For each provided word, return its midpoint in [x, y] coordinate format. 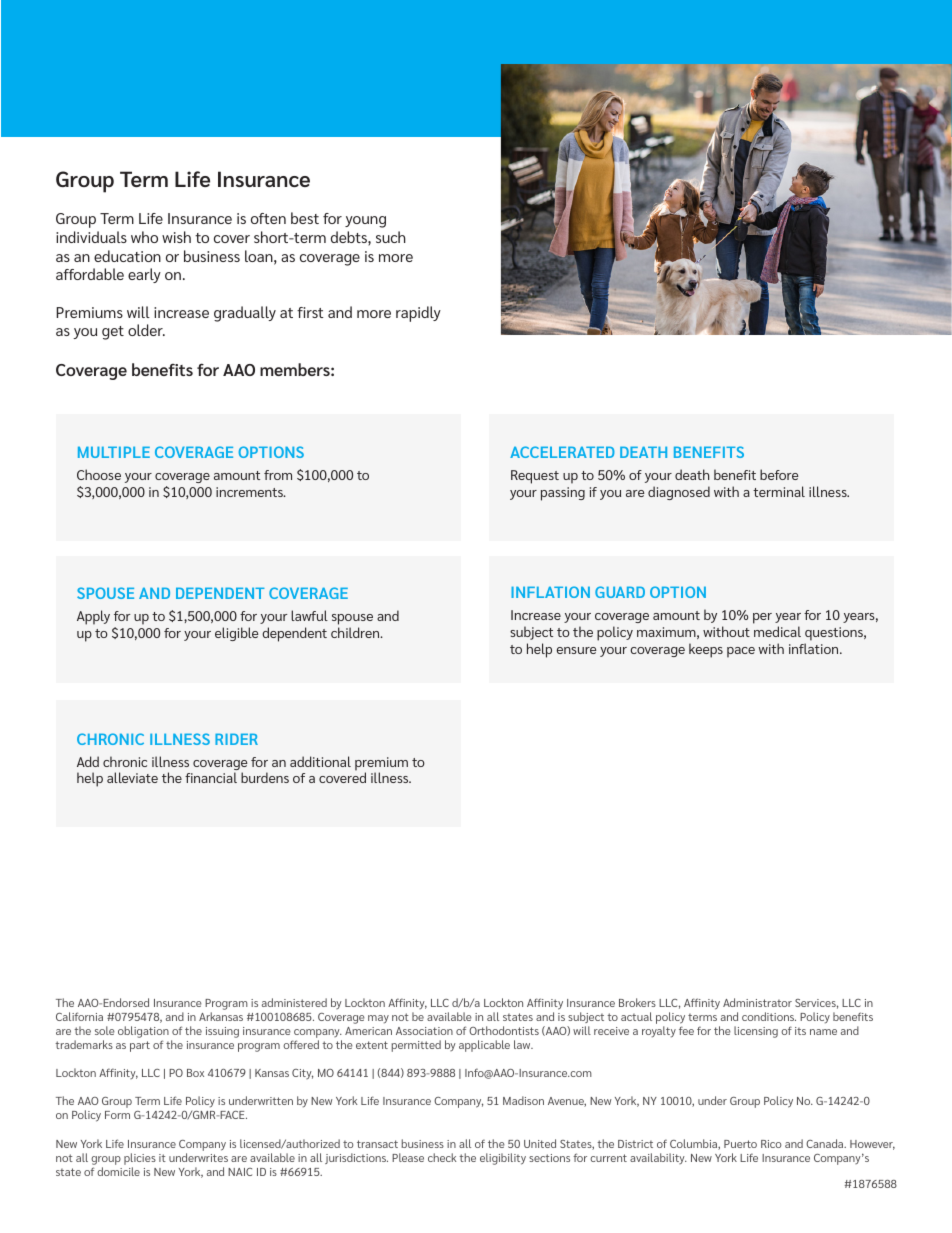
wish [176, 237]
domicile [118, 1171]
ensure [576, 650]
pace [741, 652]
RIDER [236, 739]
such [391, 237]
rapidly [418, 314]
